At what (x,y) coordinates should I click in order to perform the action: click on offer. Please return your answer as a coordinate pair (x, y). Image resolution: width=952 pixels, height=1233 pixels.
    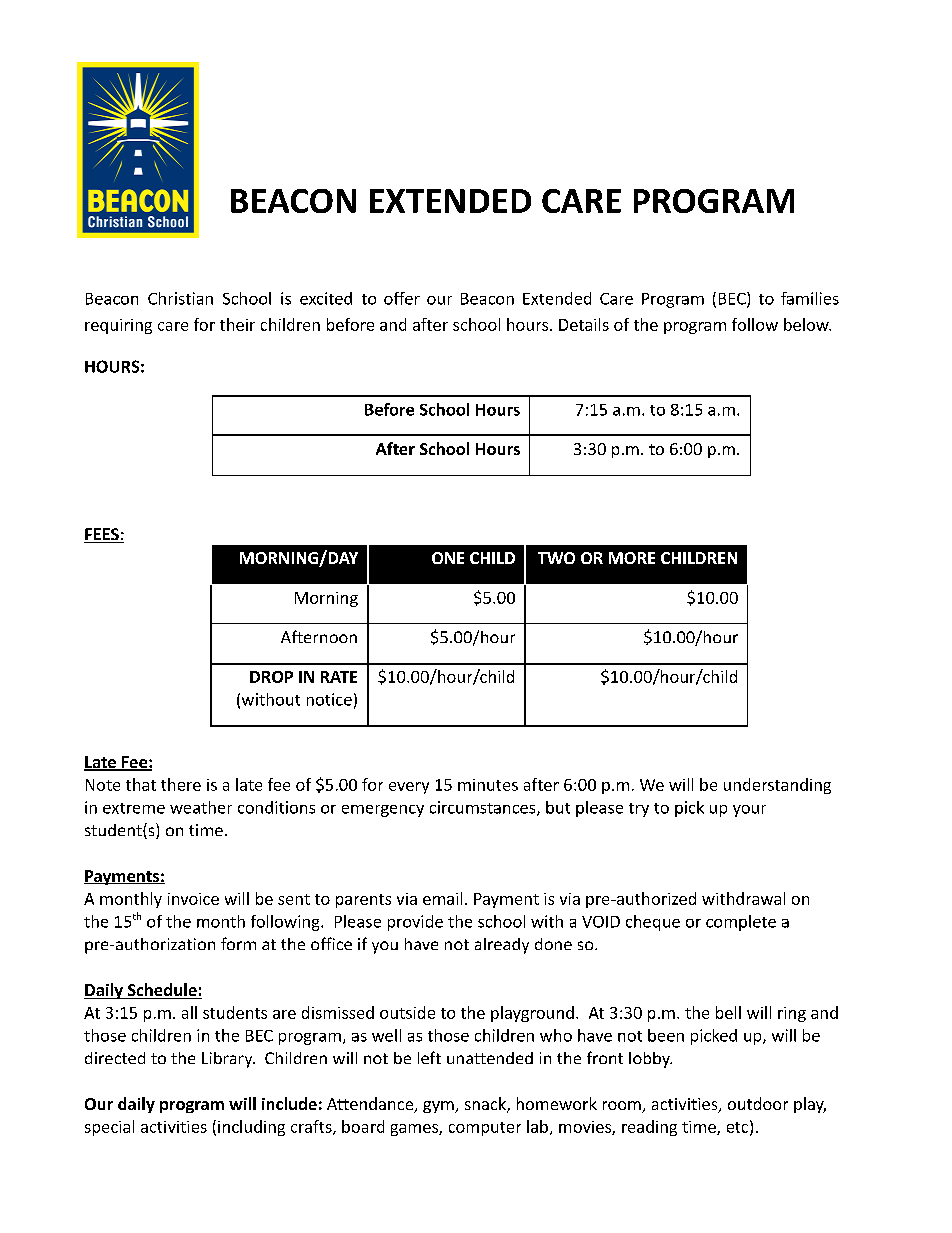
    Looking at the image, I should click on (402, 298).
